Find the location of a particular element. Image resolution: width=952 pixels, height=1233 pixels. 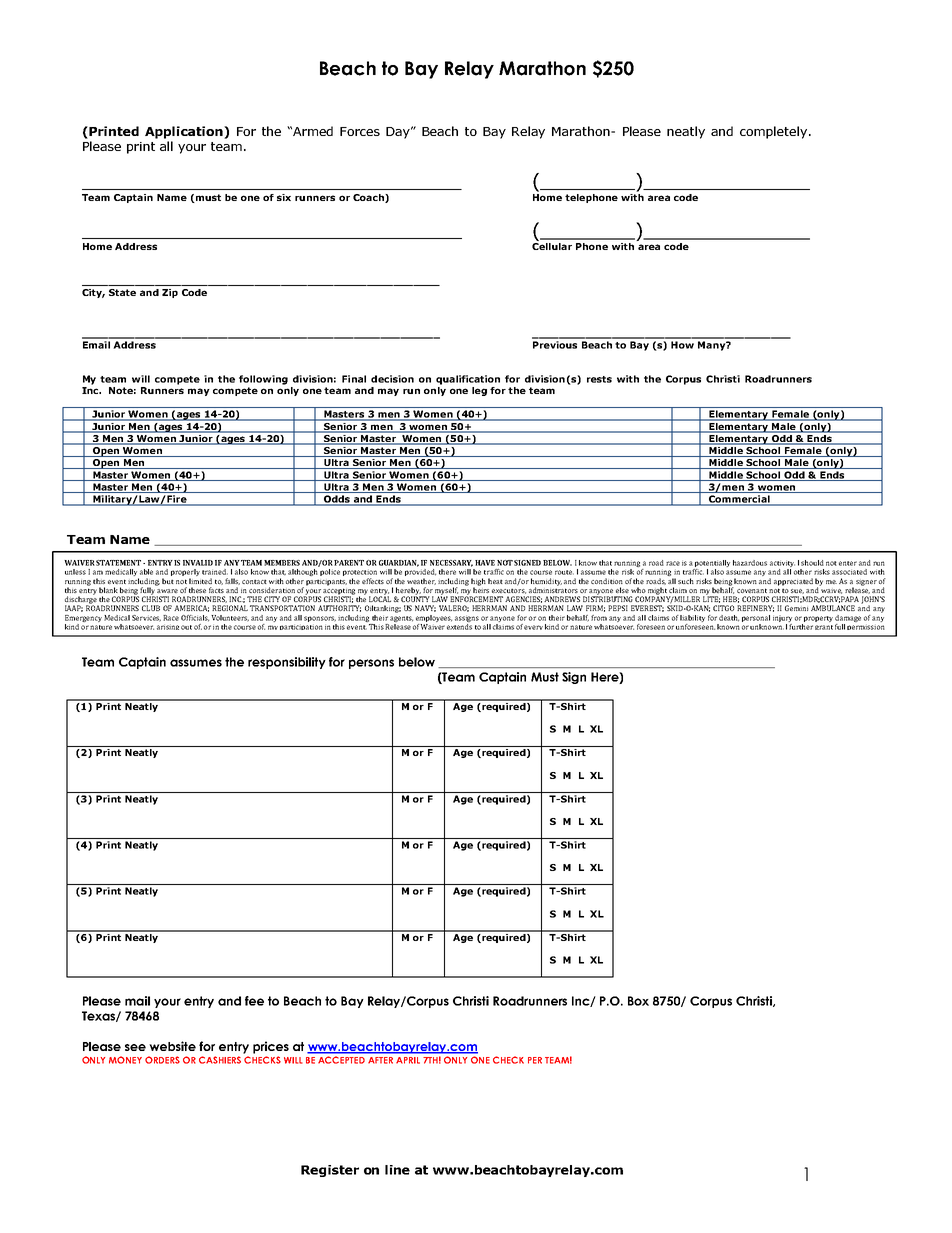

leg is located at coordinates (479, 391).
